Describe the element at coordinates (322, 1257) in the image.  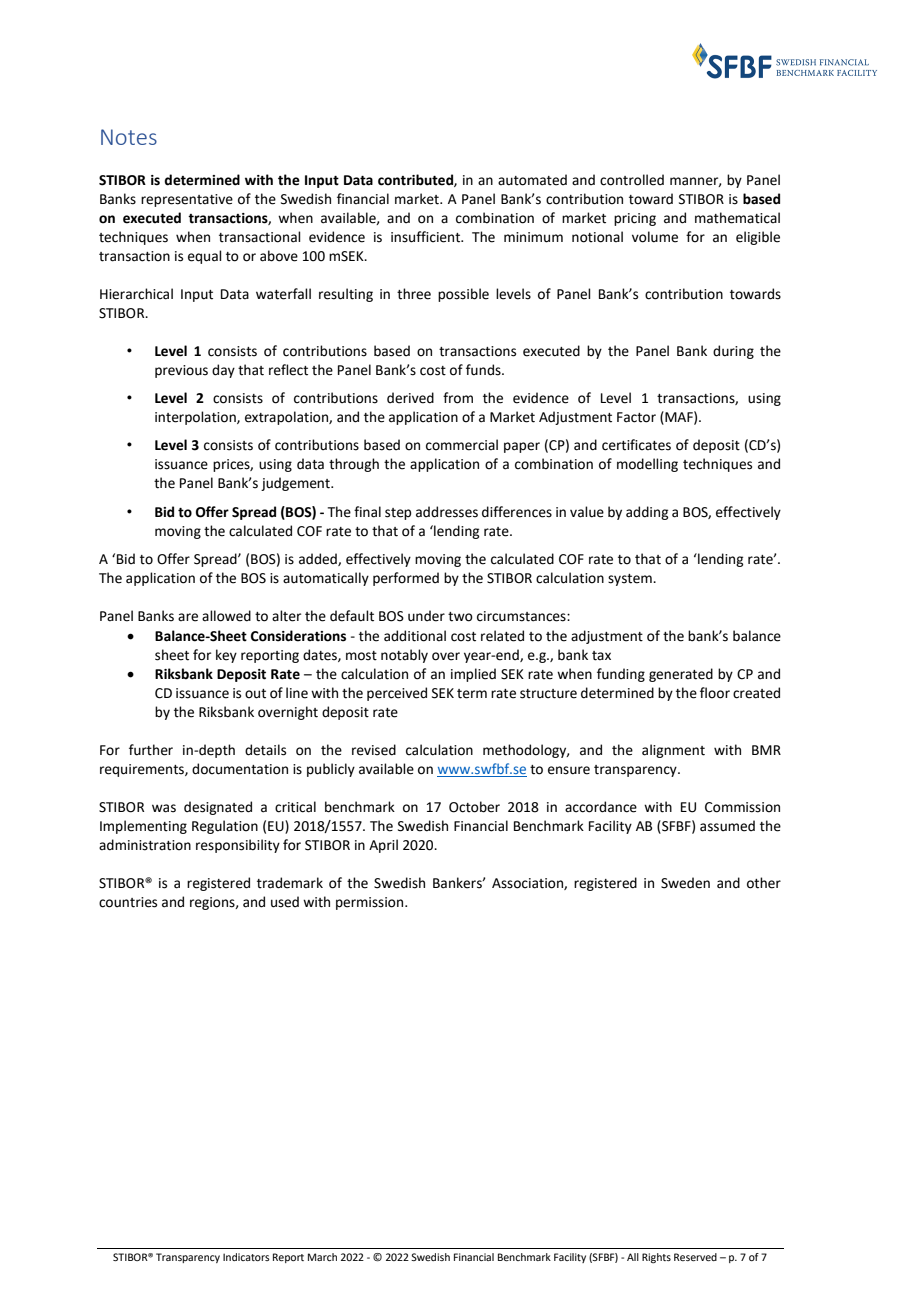
I see `March` at that location.
